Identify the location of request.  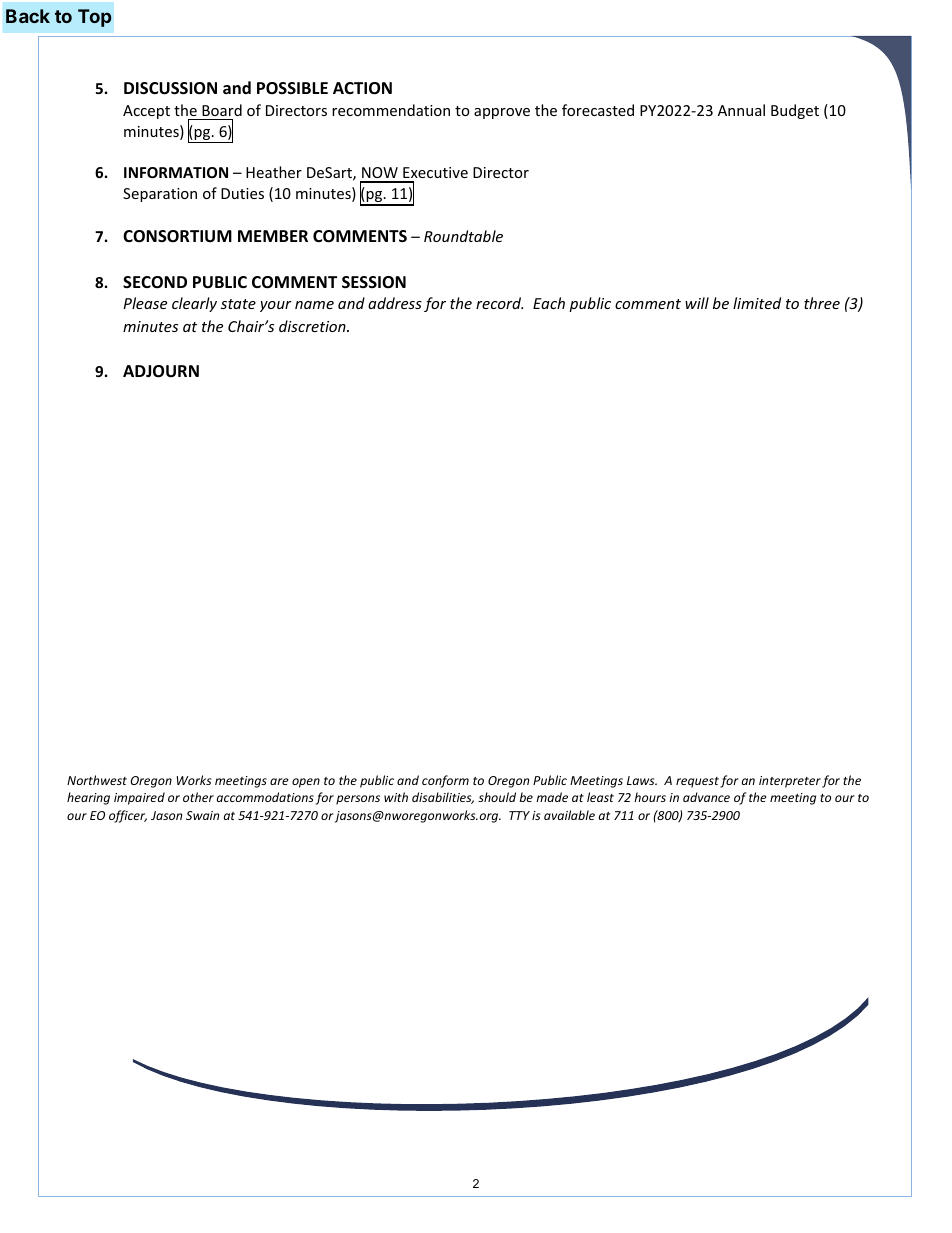
(697, 782).
